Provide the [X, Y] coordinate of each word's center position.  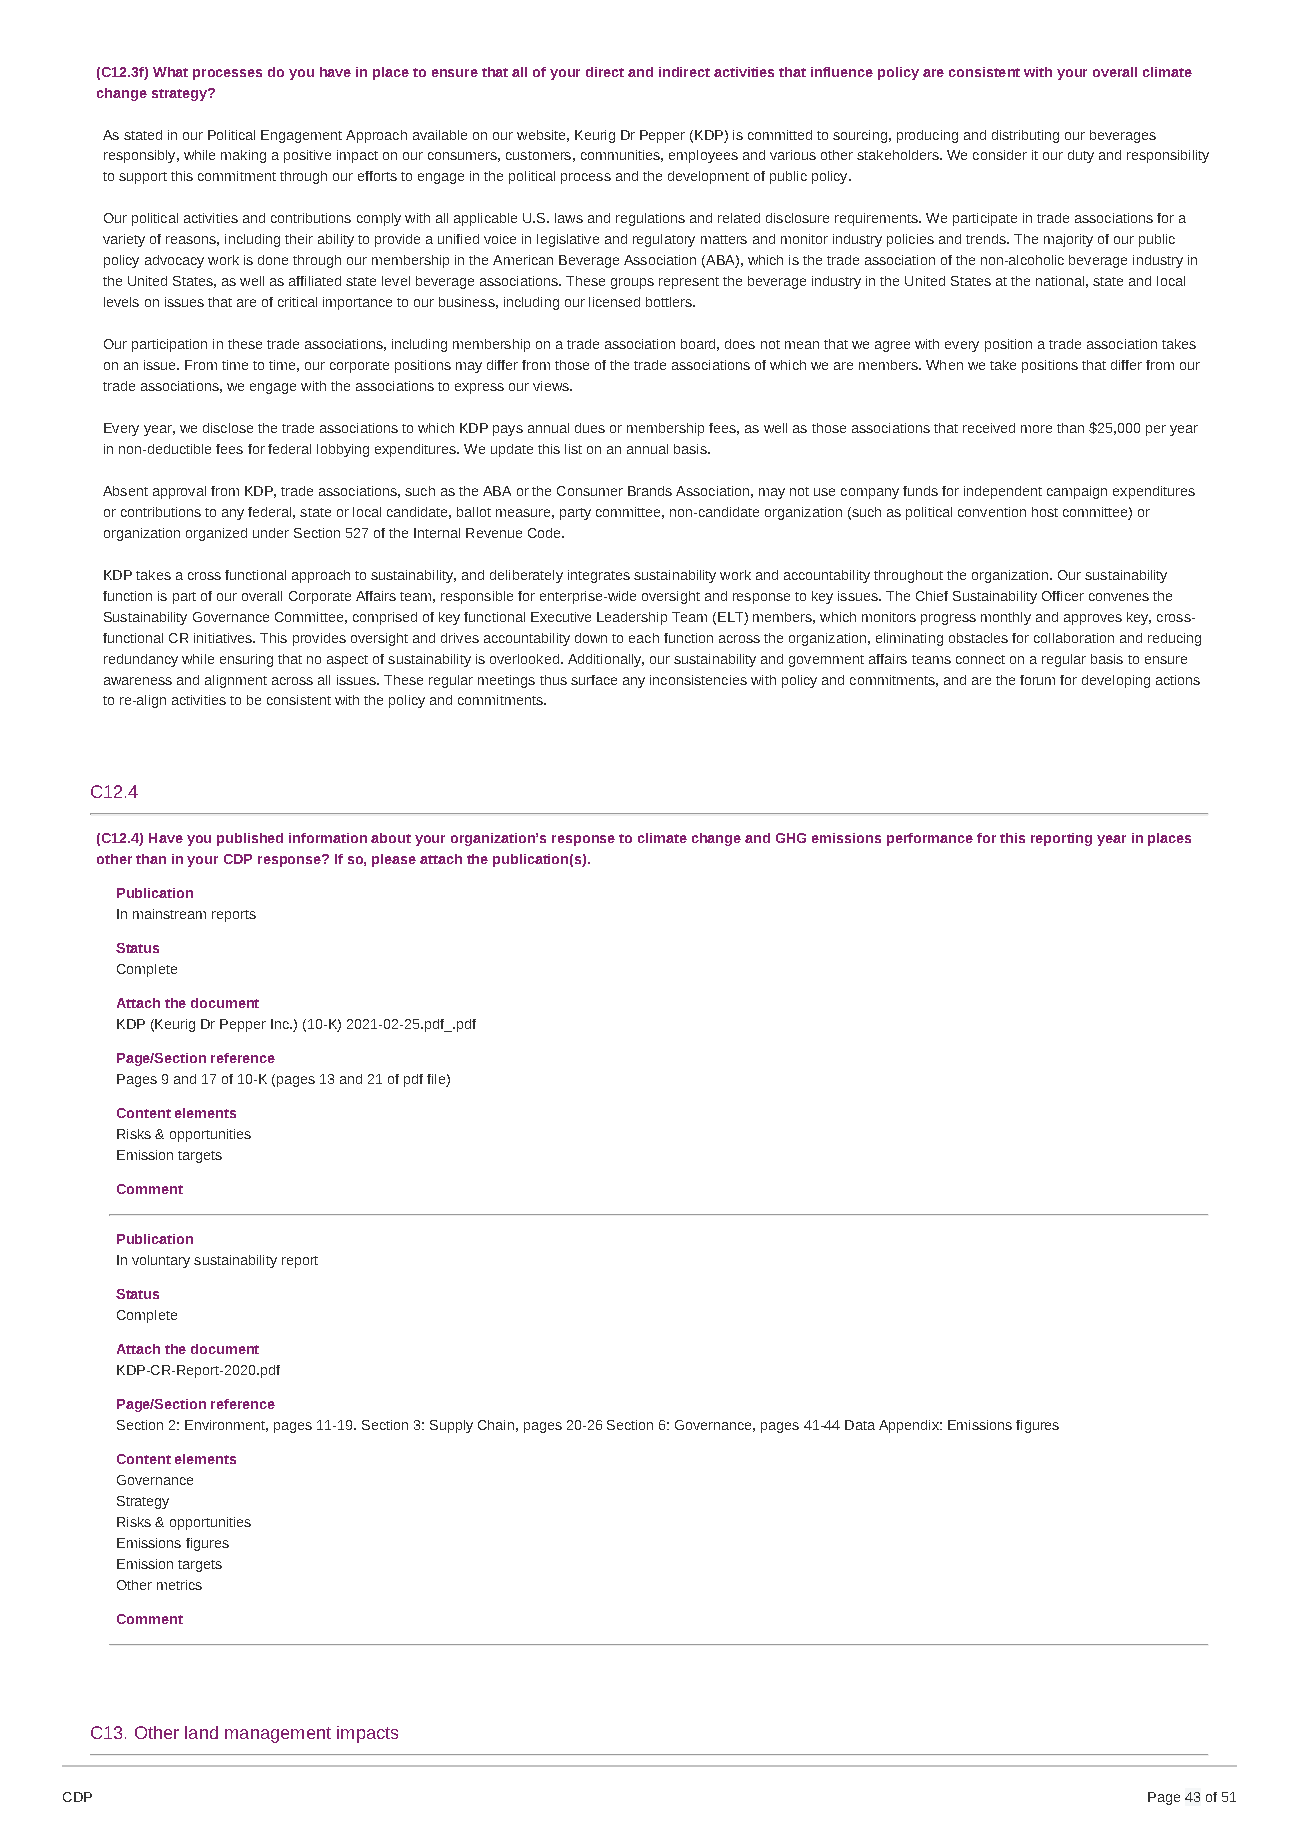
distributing [1025, 136]
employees [703, 156]
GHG [791, 838]
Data [860, 1425]
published [250, 839]
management [278, 1735]
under [271, 533]
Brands [650, 491]
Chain [496, 1425]
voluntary [161, 1261]
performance [930, 839]
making [243, 156]
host [1045, 512]
